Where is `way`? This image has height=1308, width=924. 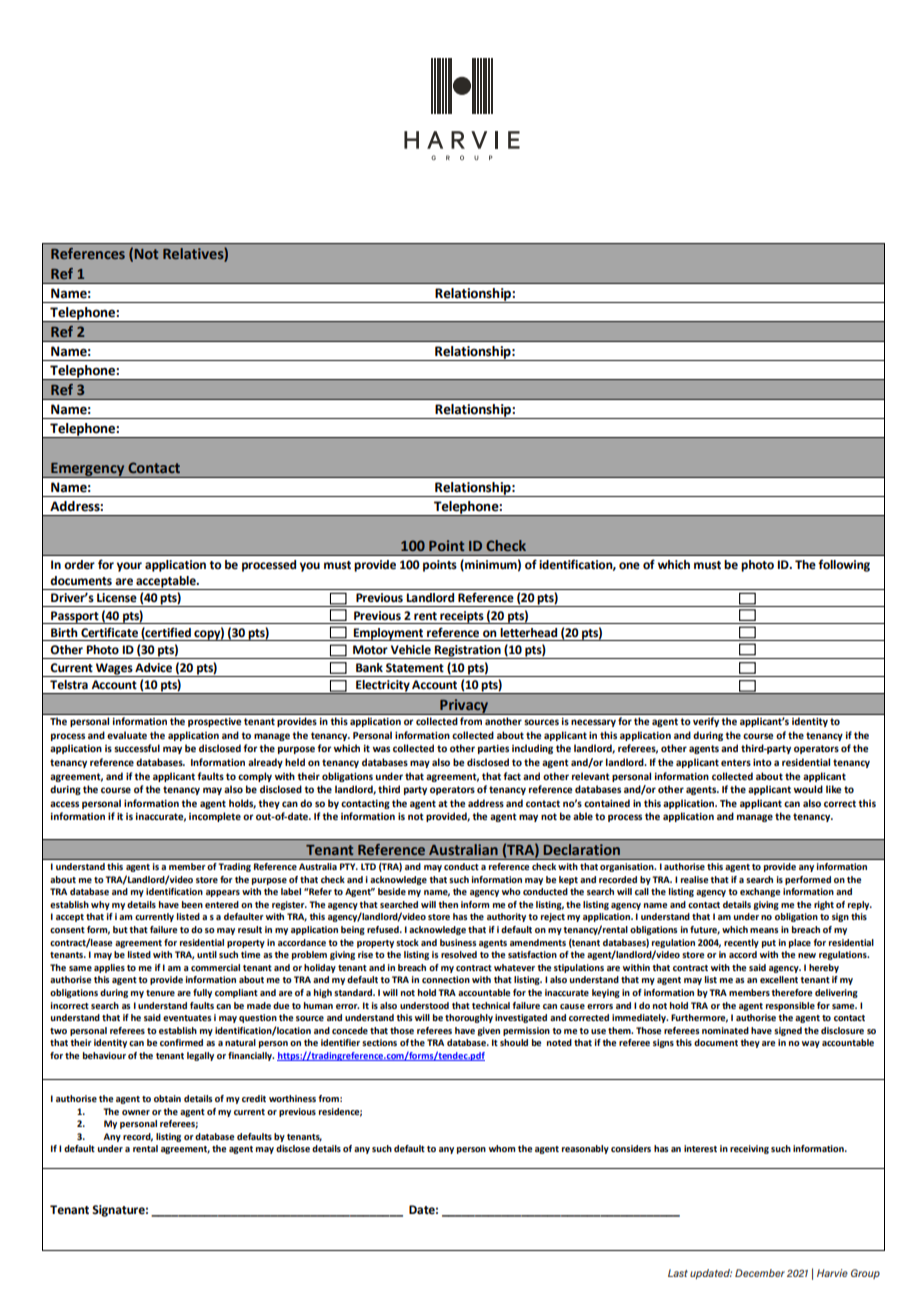 way is located at coordinates (811, 1044).
